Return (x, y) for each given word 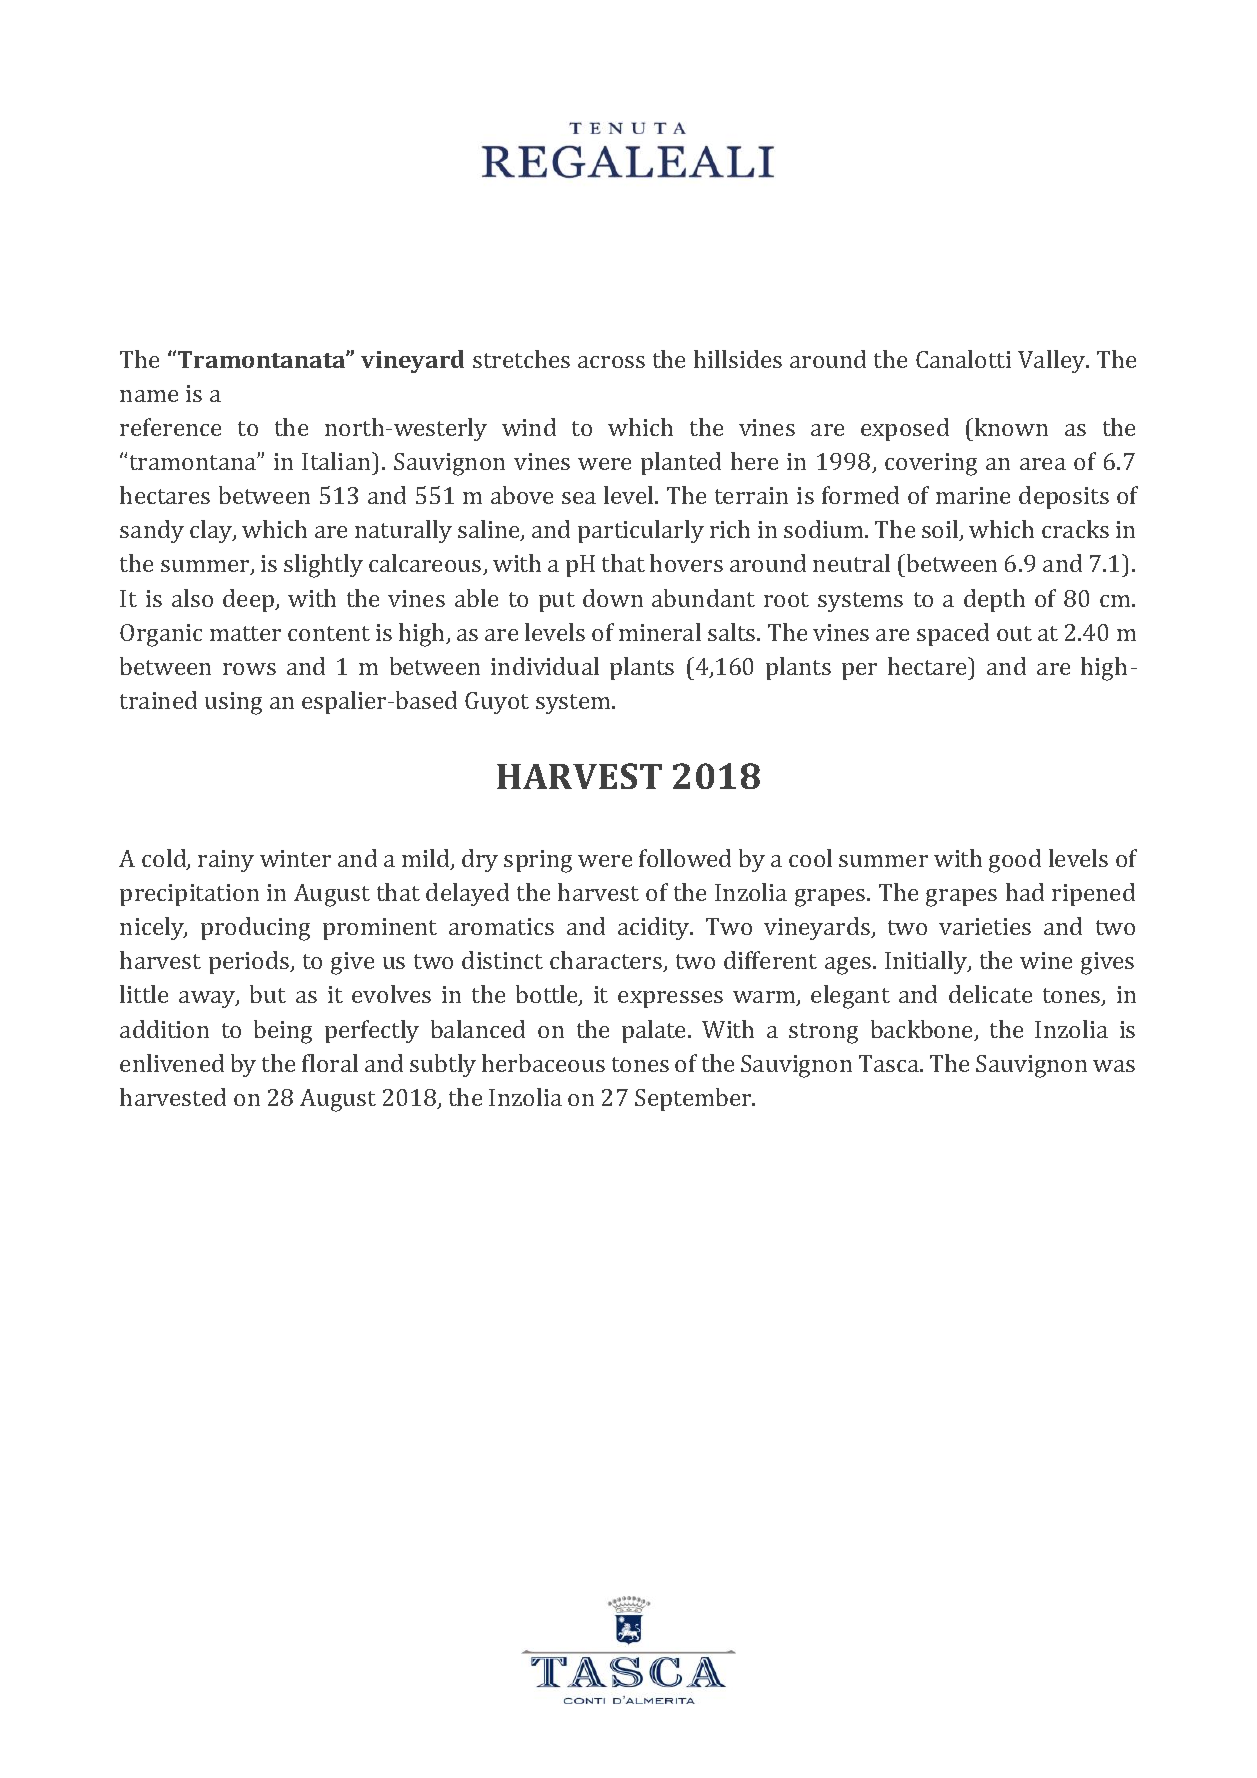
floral (330, 1063)
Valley (1053, 361)
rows (249, 669)
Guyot (497, 703)
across (611, 362)
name (149, 396)
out (1014, 633)
